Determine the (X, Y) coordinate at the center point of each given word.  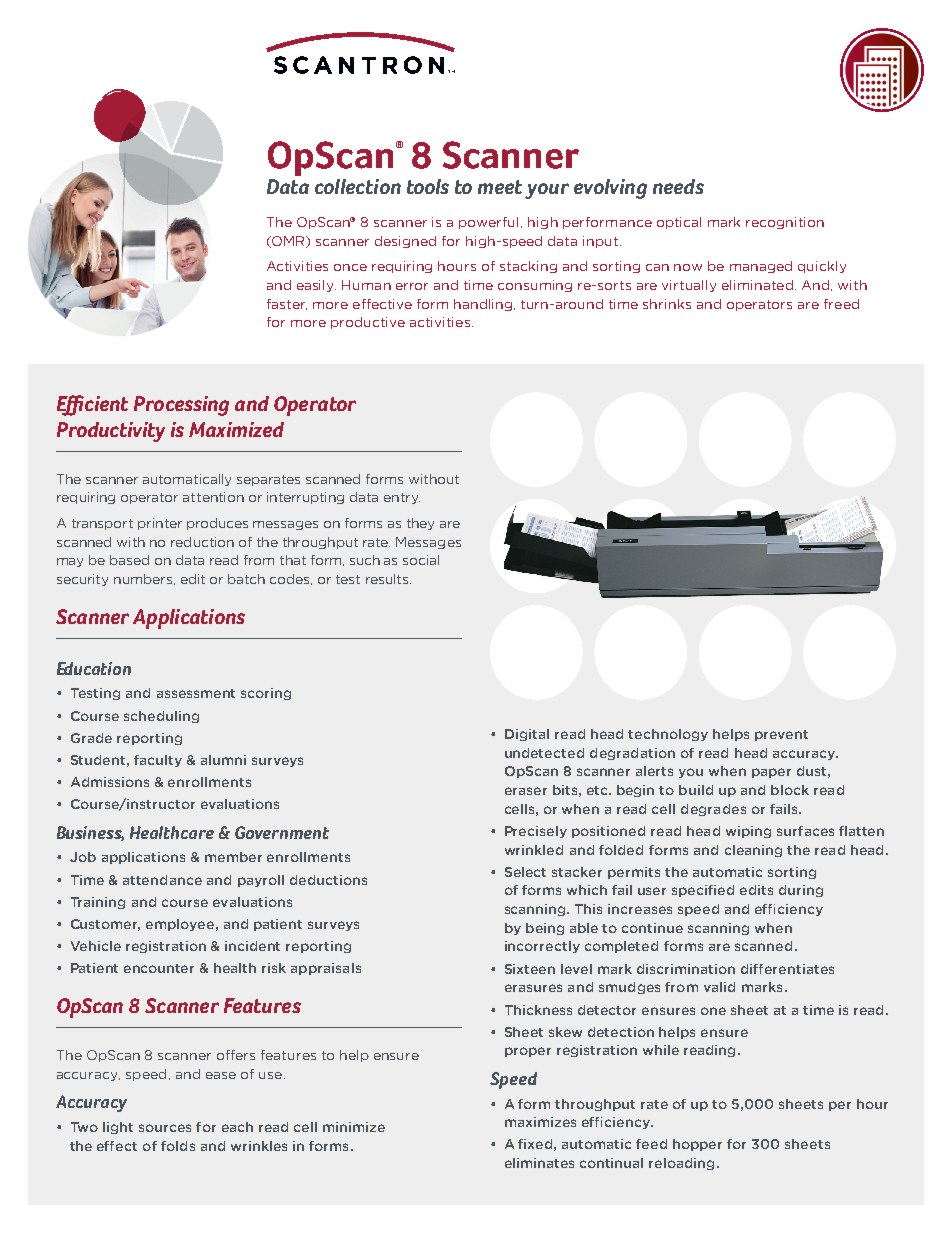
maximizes (540, 1122)
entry (402, 498)
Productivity (111, 432)
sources (165, 1128)
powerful (490, 223)
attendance (162, 880)
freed (841, 304)
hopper (697, 1145)
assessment (196, 693)
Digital (527, 735)
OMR (289, 242)
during (801, 891)
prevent (781, 735)
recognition (785, 223)
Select (525, 872)
